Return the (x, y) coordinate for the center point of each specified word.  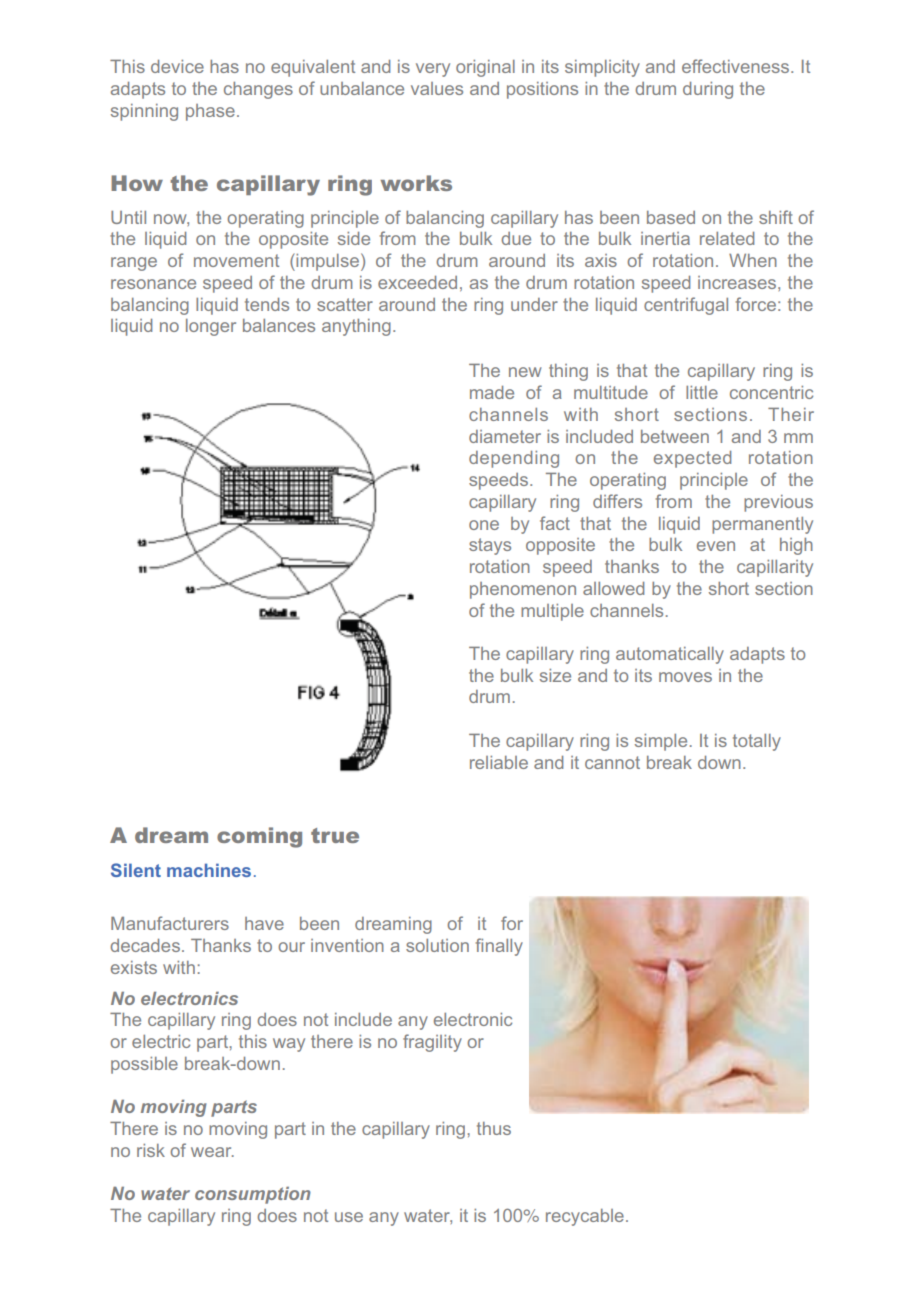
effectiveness (737, 66)
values (437, 88)
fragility (432, 1043)
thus (494, 1128)
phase (210, 112)
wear (212, 1152)
